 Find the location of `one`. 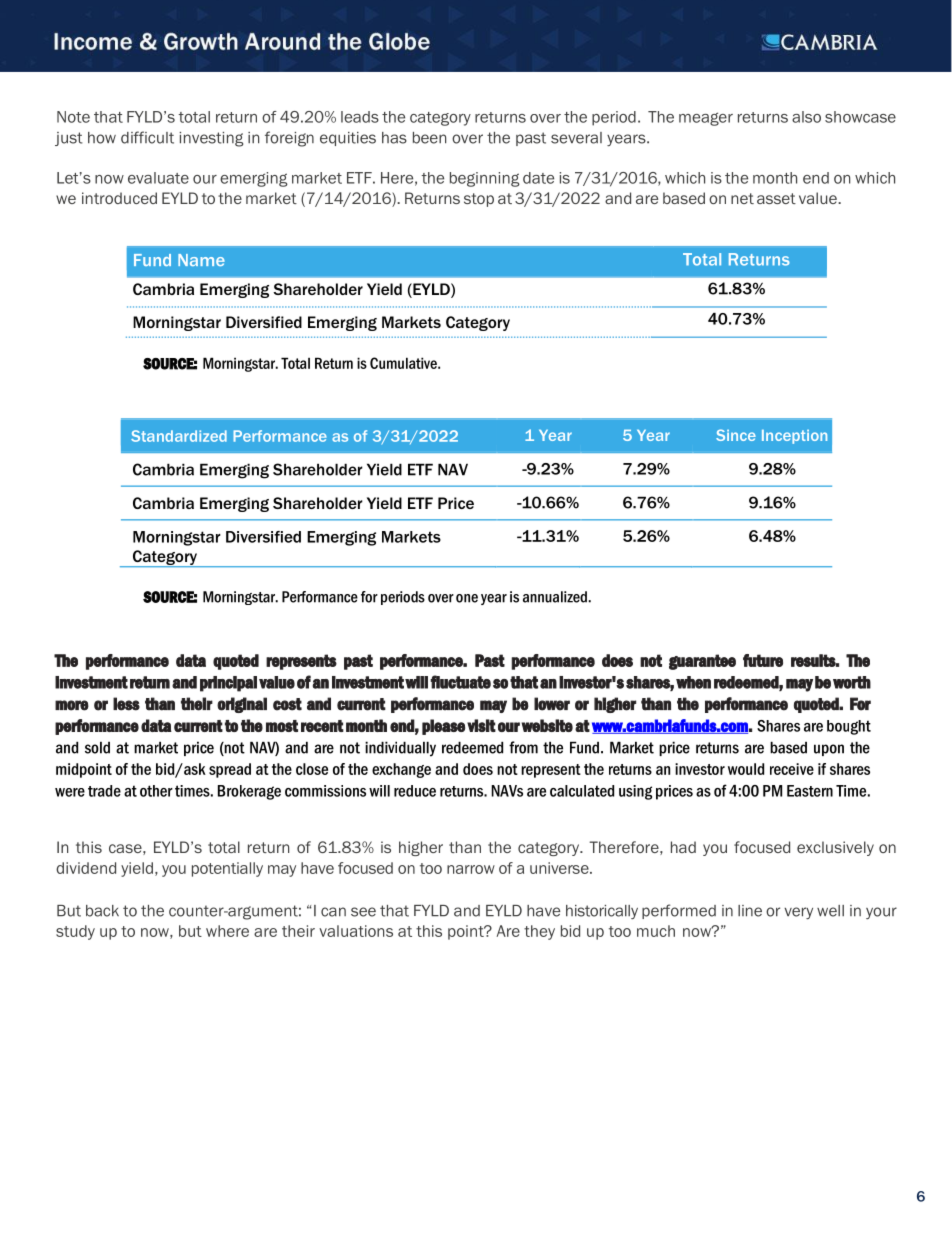

one is located at coordinates (467, 598).
